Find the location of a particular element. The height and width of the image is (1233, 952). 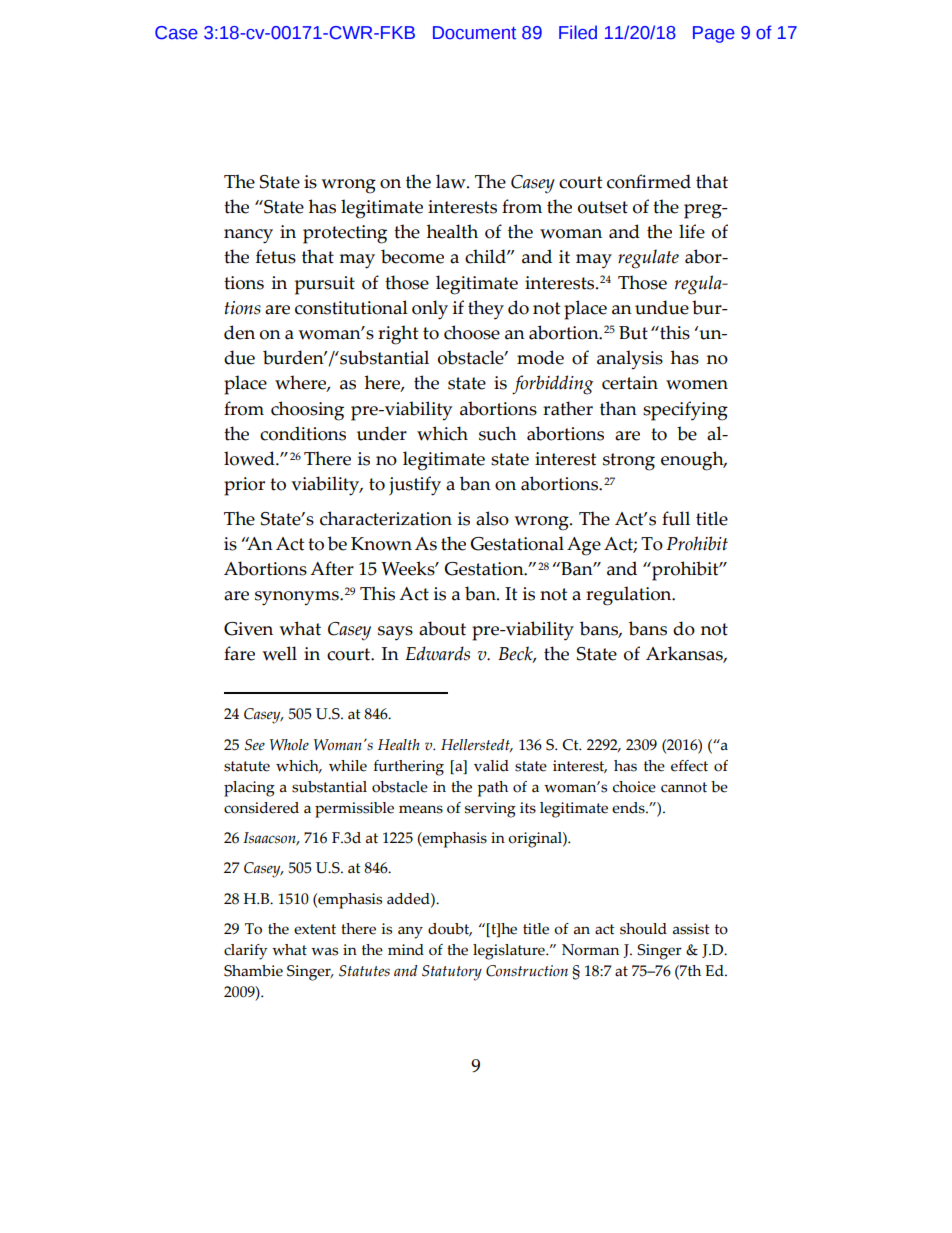

full is located at coordinates (676, 518).
